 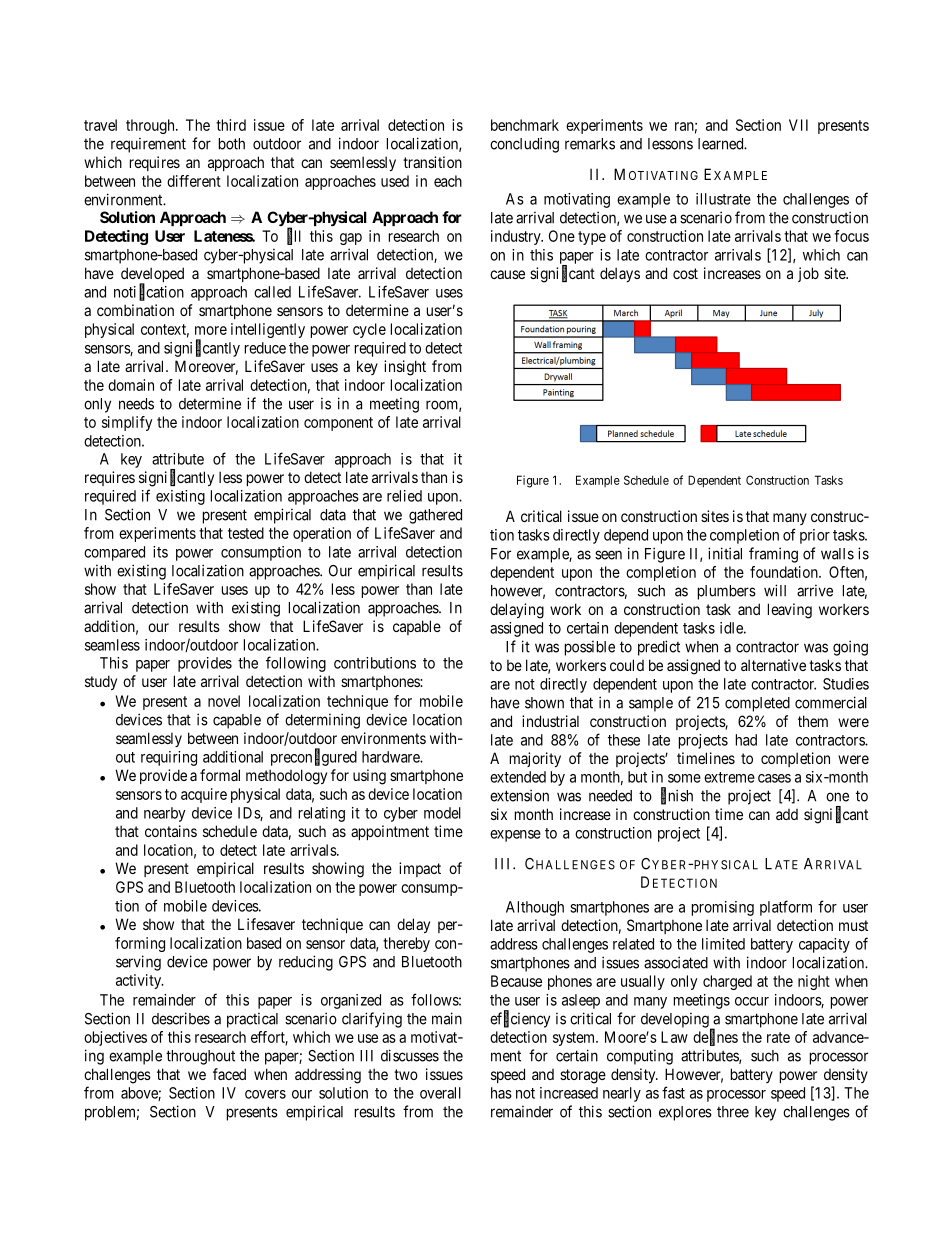 What do you see at coordinates (194, 181) in the page?
I see `different` at bounding box center [194, 181].
